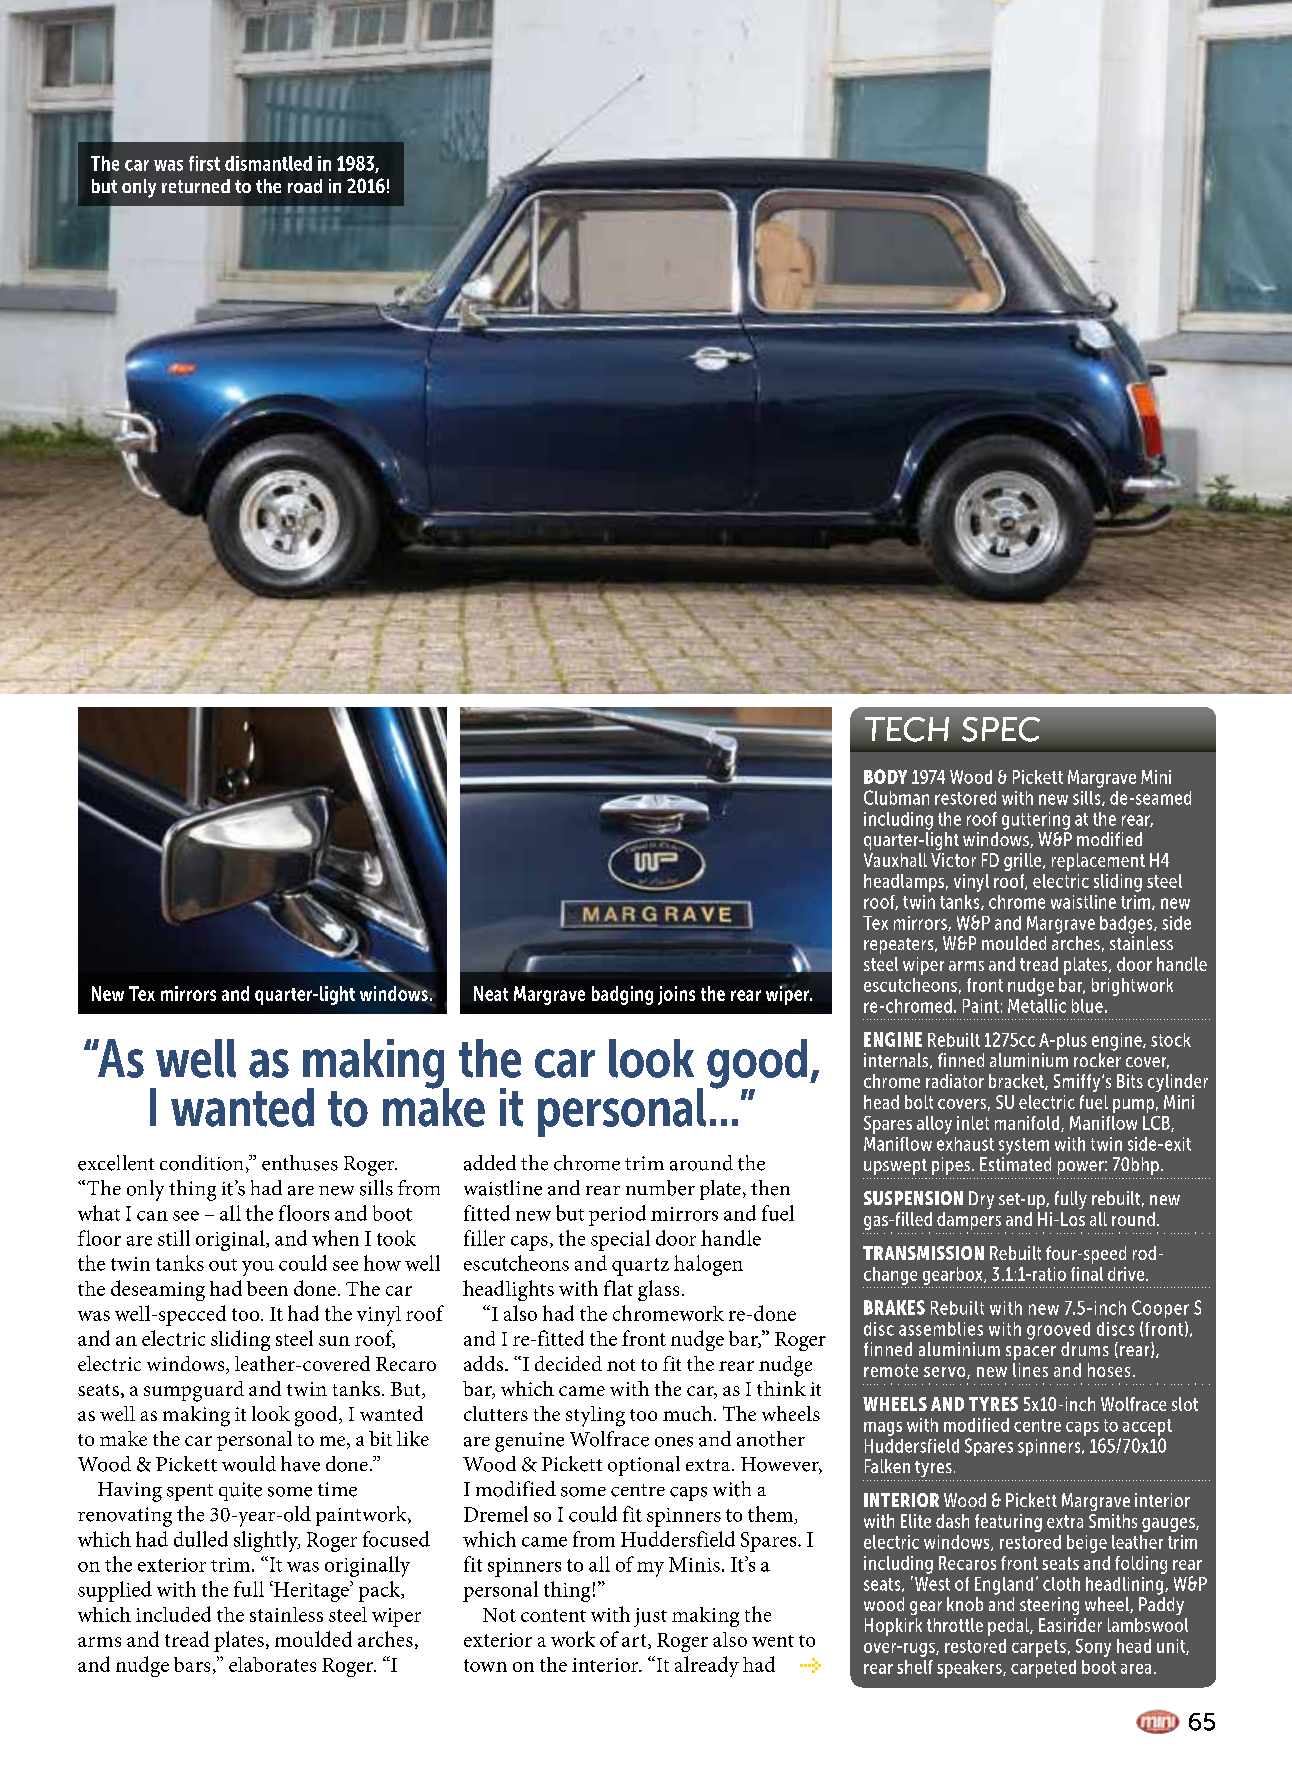  Describe the element at coordinates (268, 163) in the image. I see `dismantled` at that location.
